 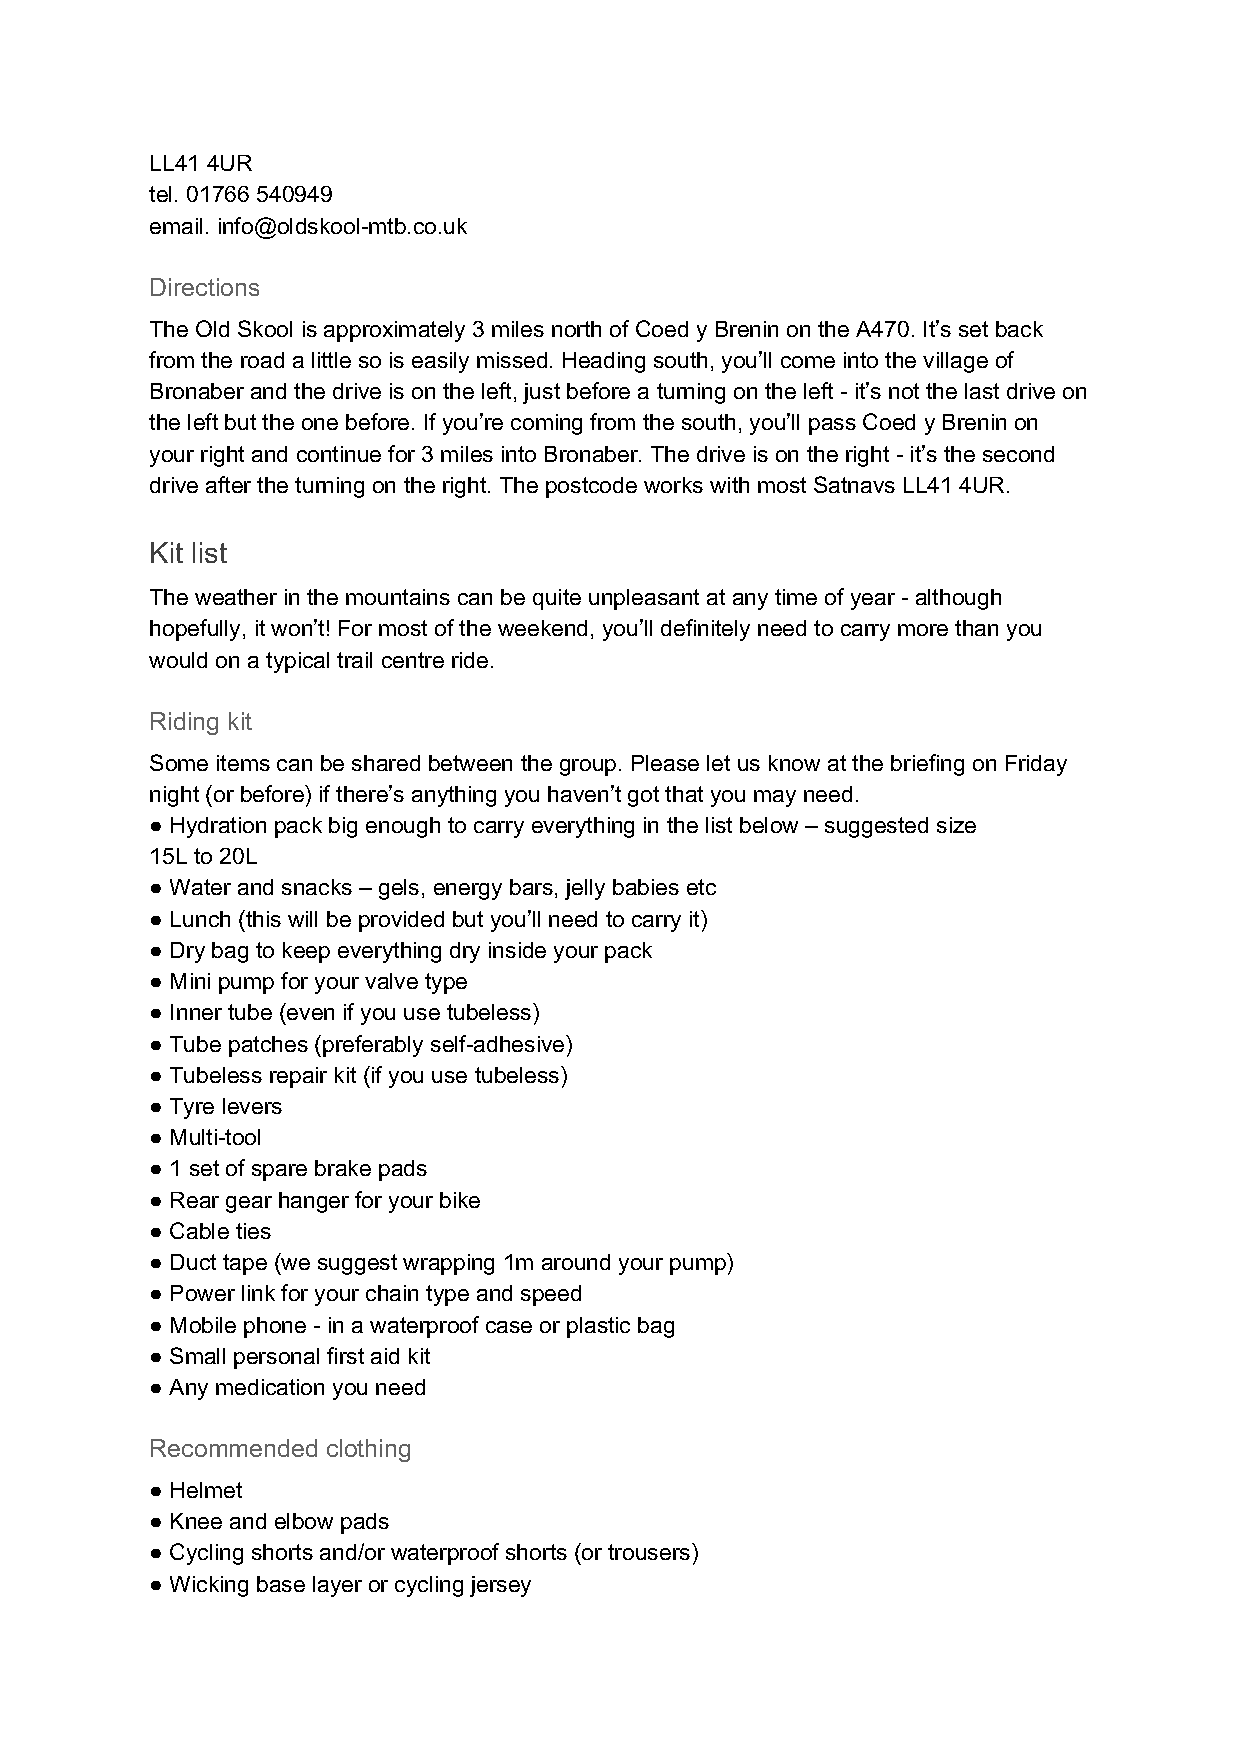 I want to click on after, so click(x=228, y=484).
